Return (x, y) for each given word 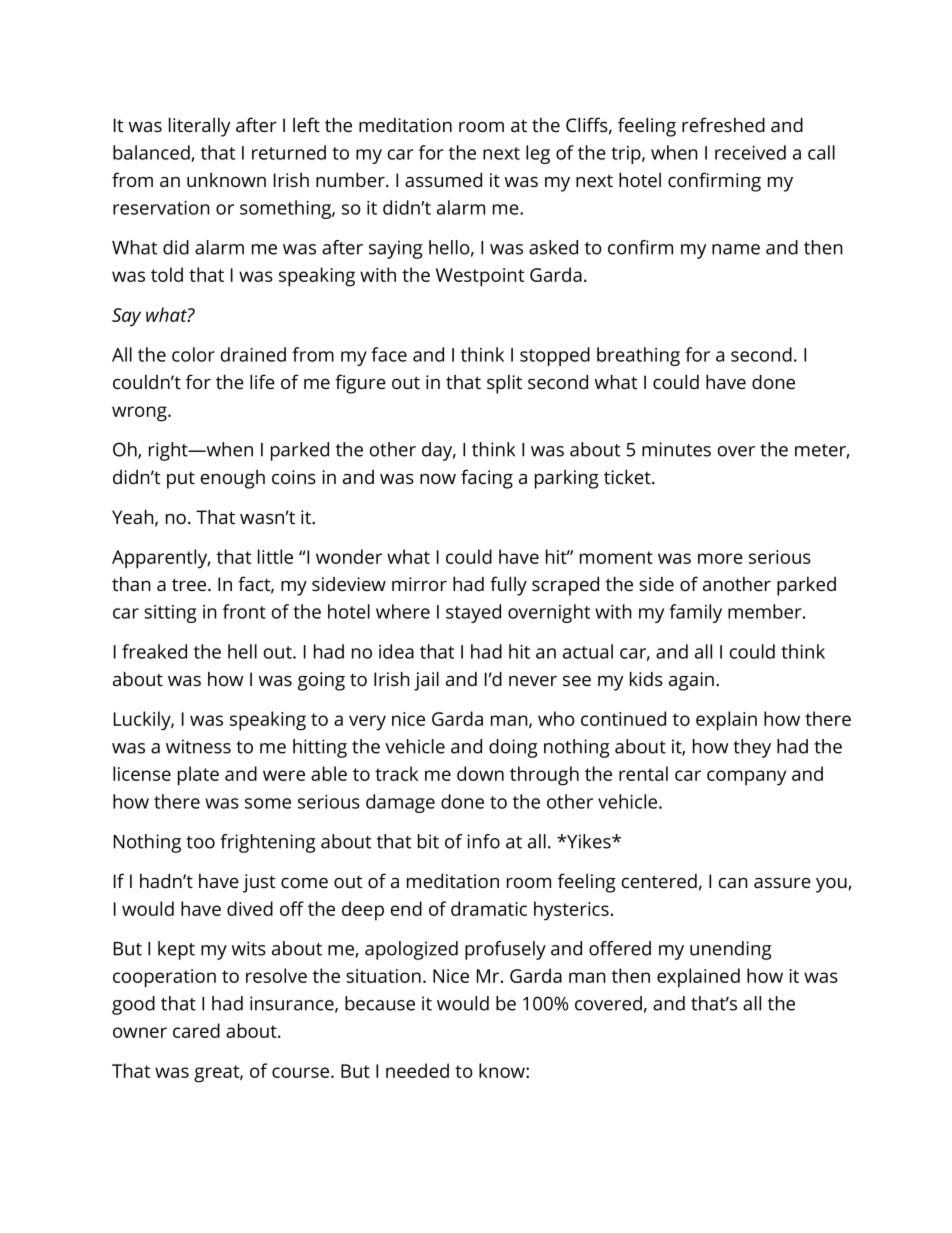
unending (731, 950)
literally (200, 127)
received (750, 152)
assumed (443, 179)
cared (196, 1030)
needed (417, 1070)
